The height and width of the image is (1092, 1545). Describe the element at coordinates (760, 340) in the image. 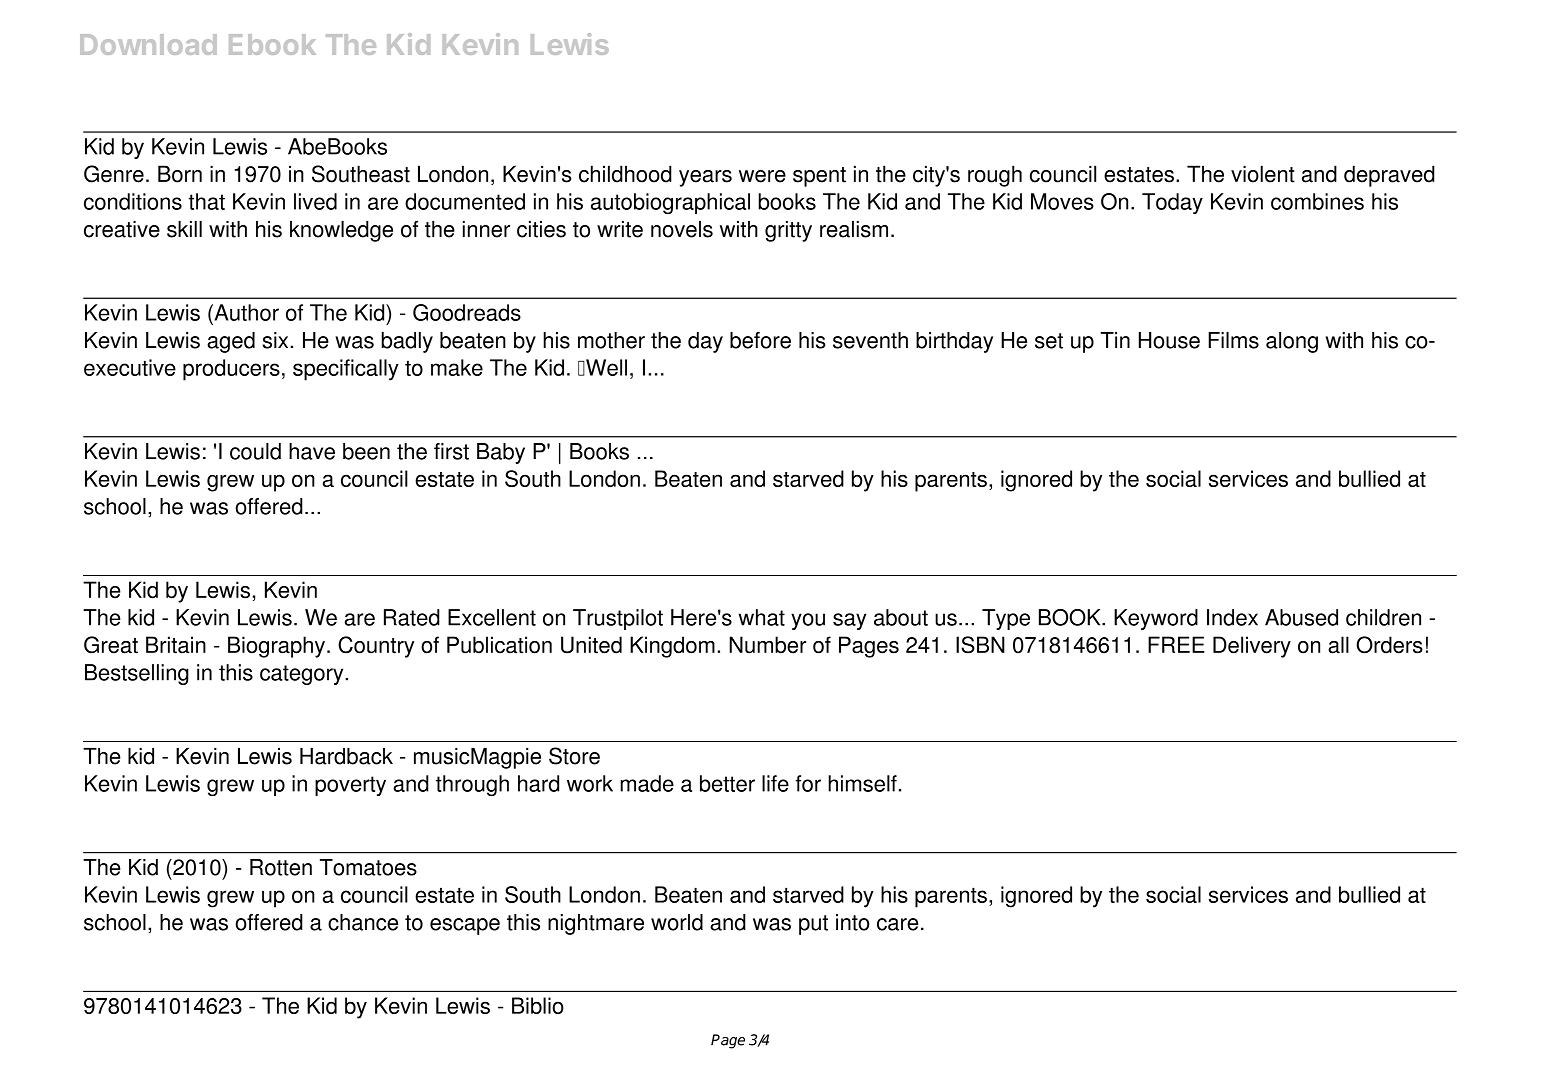

I see `before` at that location.
